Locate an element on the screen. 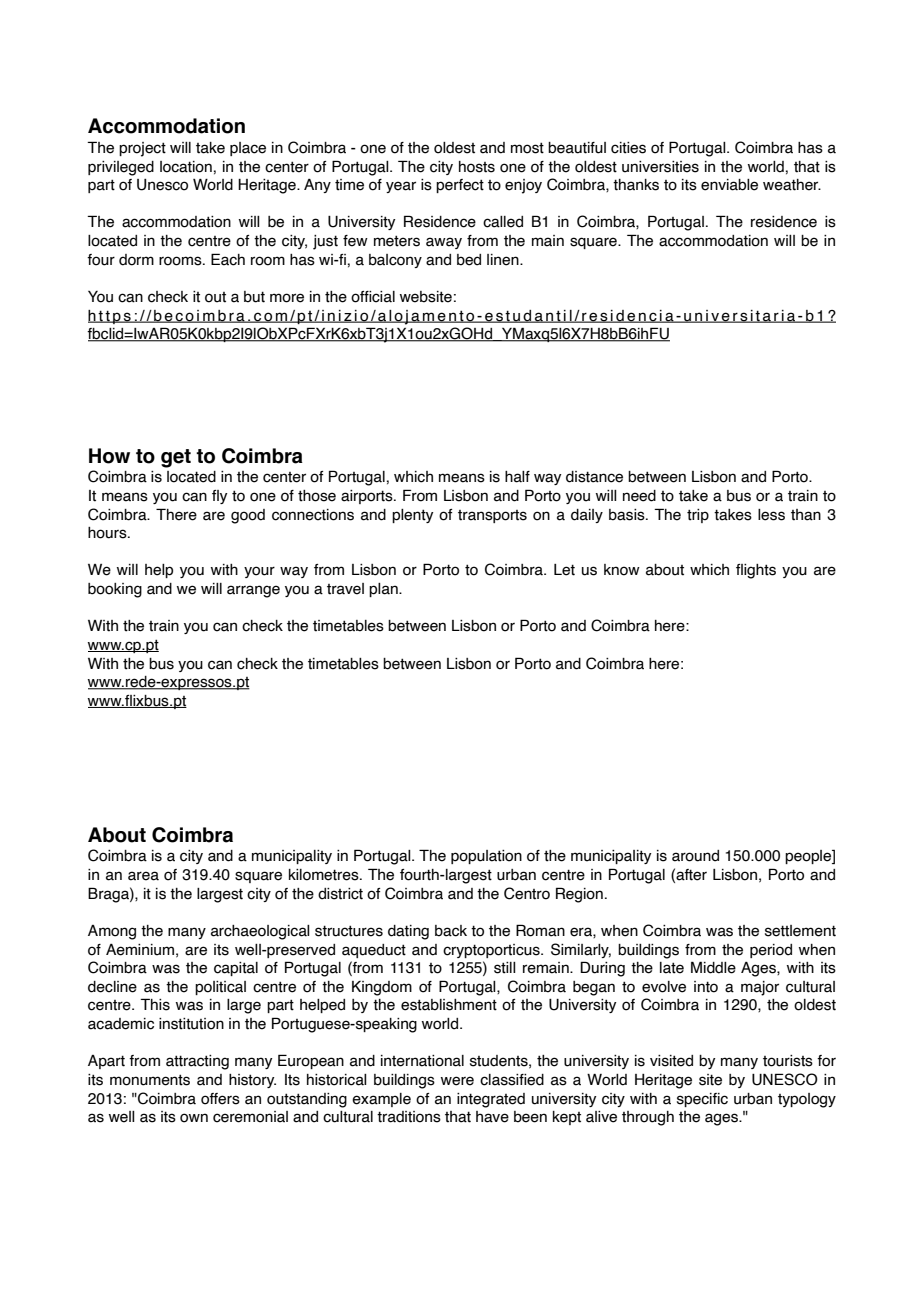 The image size is (924, 1308). location is located at coordinates (186, 167).
